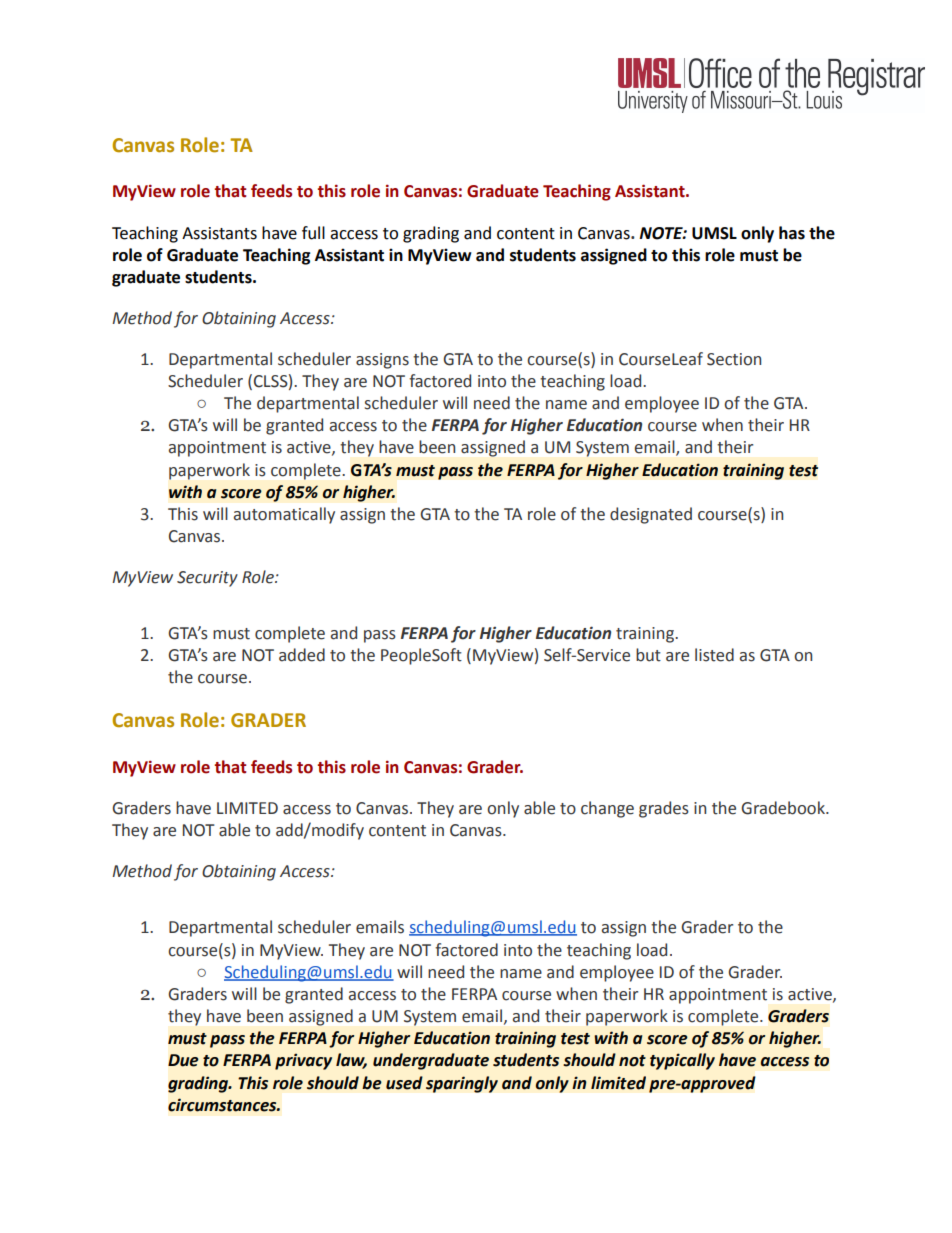 The width and height of the image is (952, 1233). Describe the element at coordinates (313, 233) in the image. I see `full` at that location.
